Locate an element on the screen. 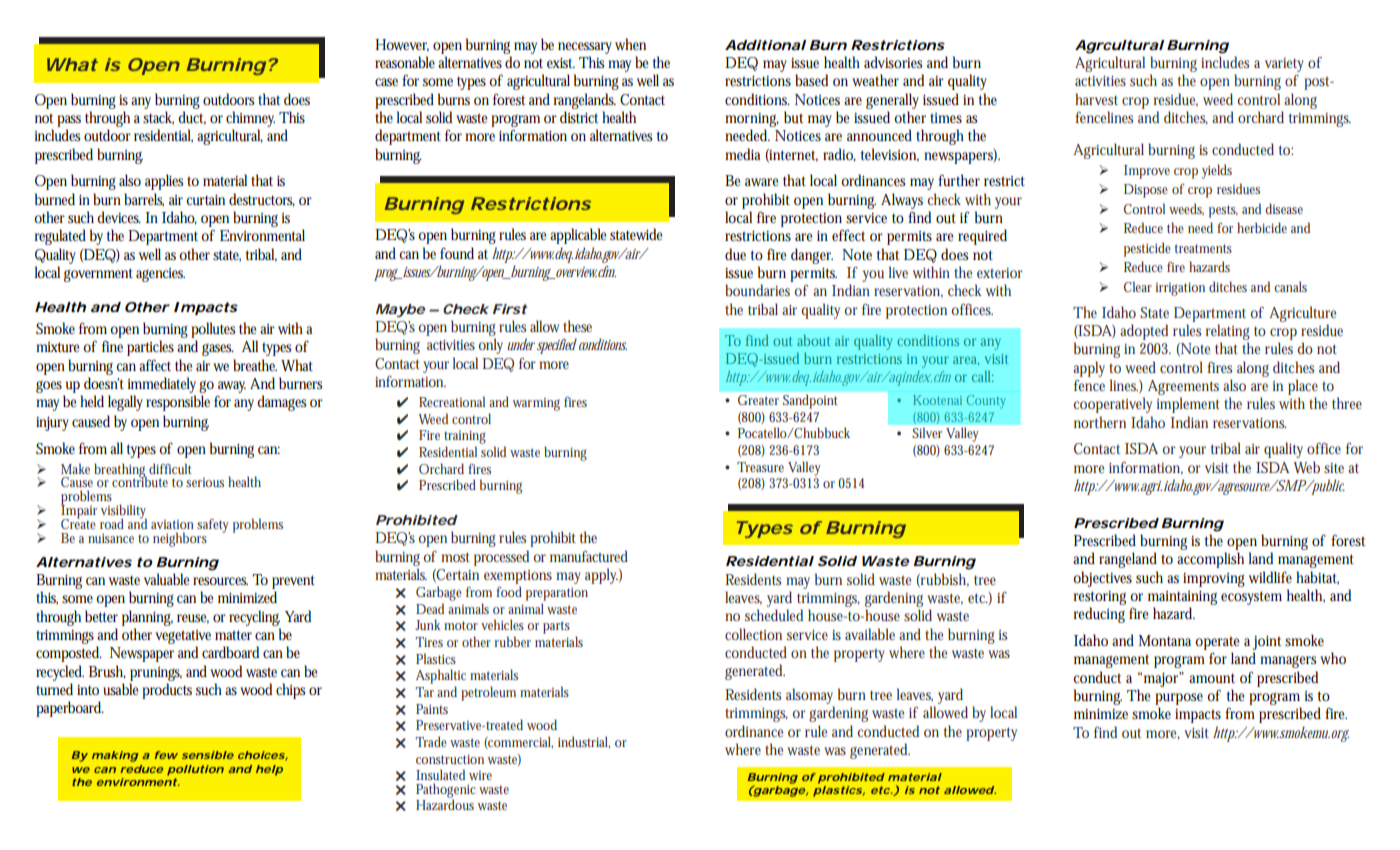  responsible is located at coordinates (178, 403).
